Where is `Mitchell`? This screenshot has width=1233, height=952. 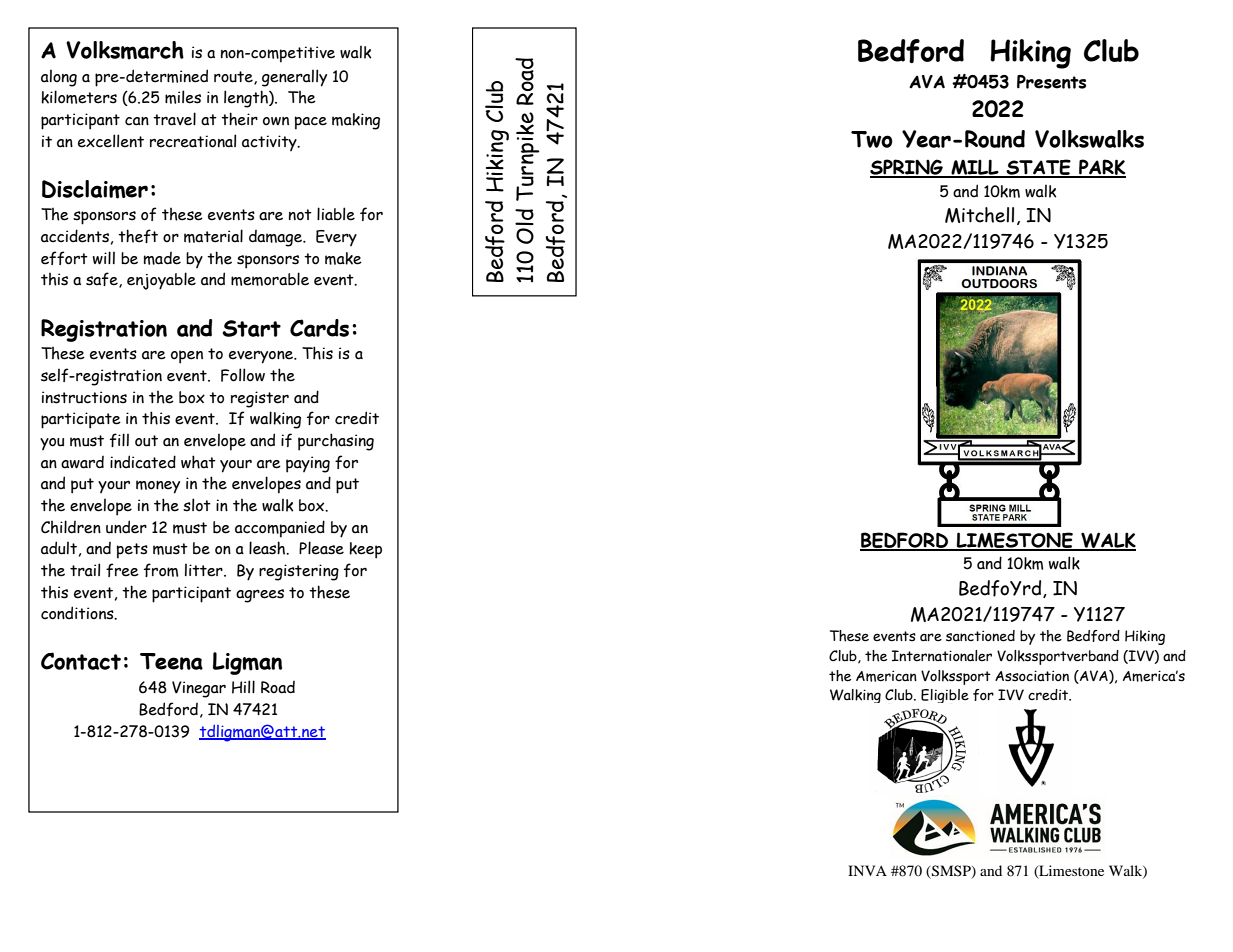
Mitchell is located at coordinates (979, 215).
